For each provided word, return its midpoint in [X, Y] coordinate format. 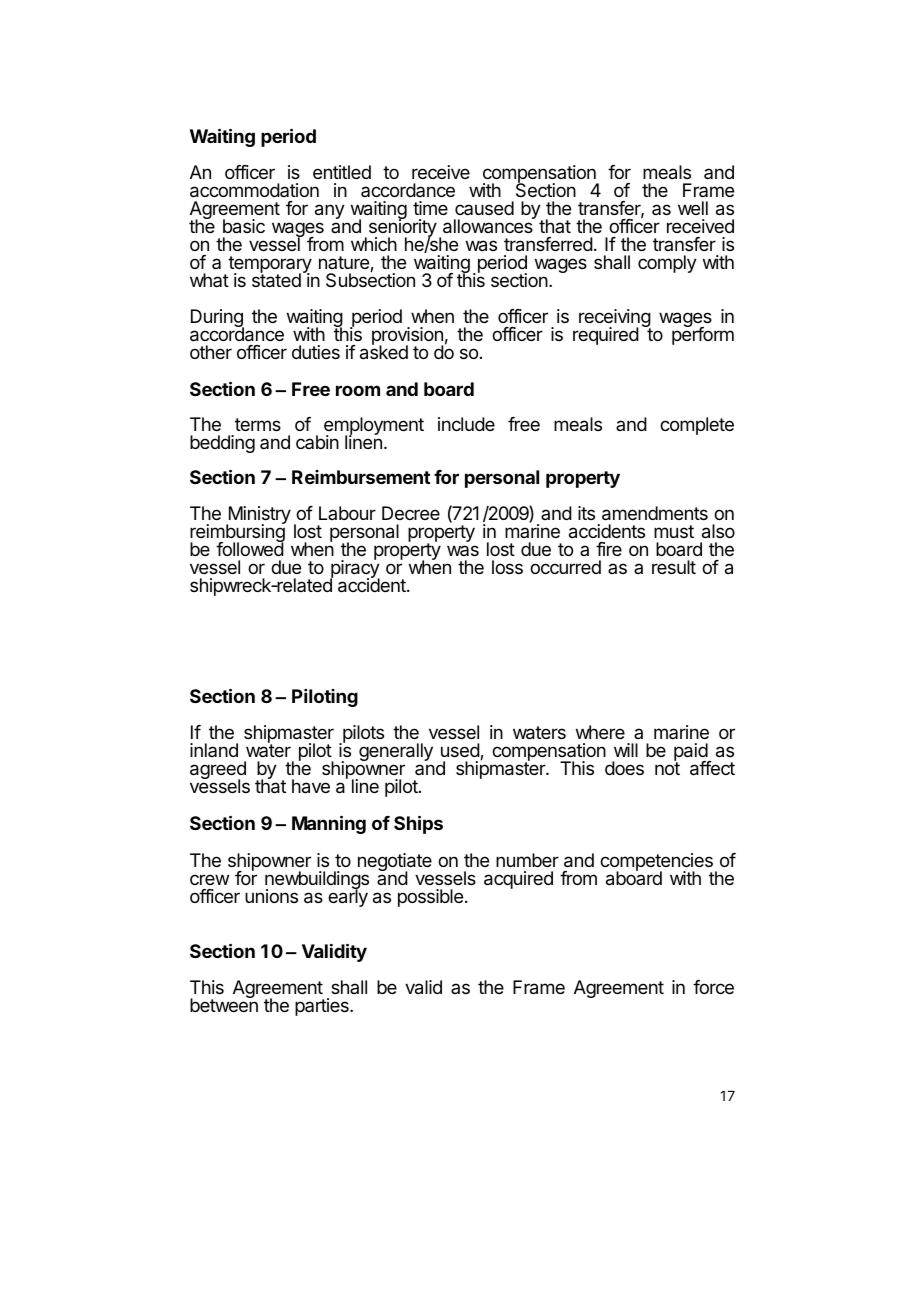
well [693, 208]
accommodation [254, 190]
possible [430, 898]
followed [250, 548]
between [224, 1004]
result [674, 567]
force [713, 987]
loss [507, 567]
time [430, 208]
